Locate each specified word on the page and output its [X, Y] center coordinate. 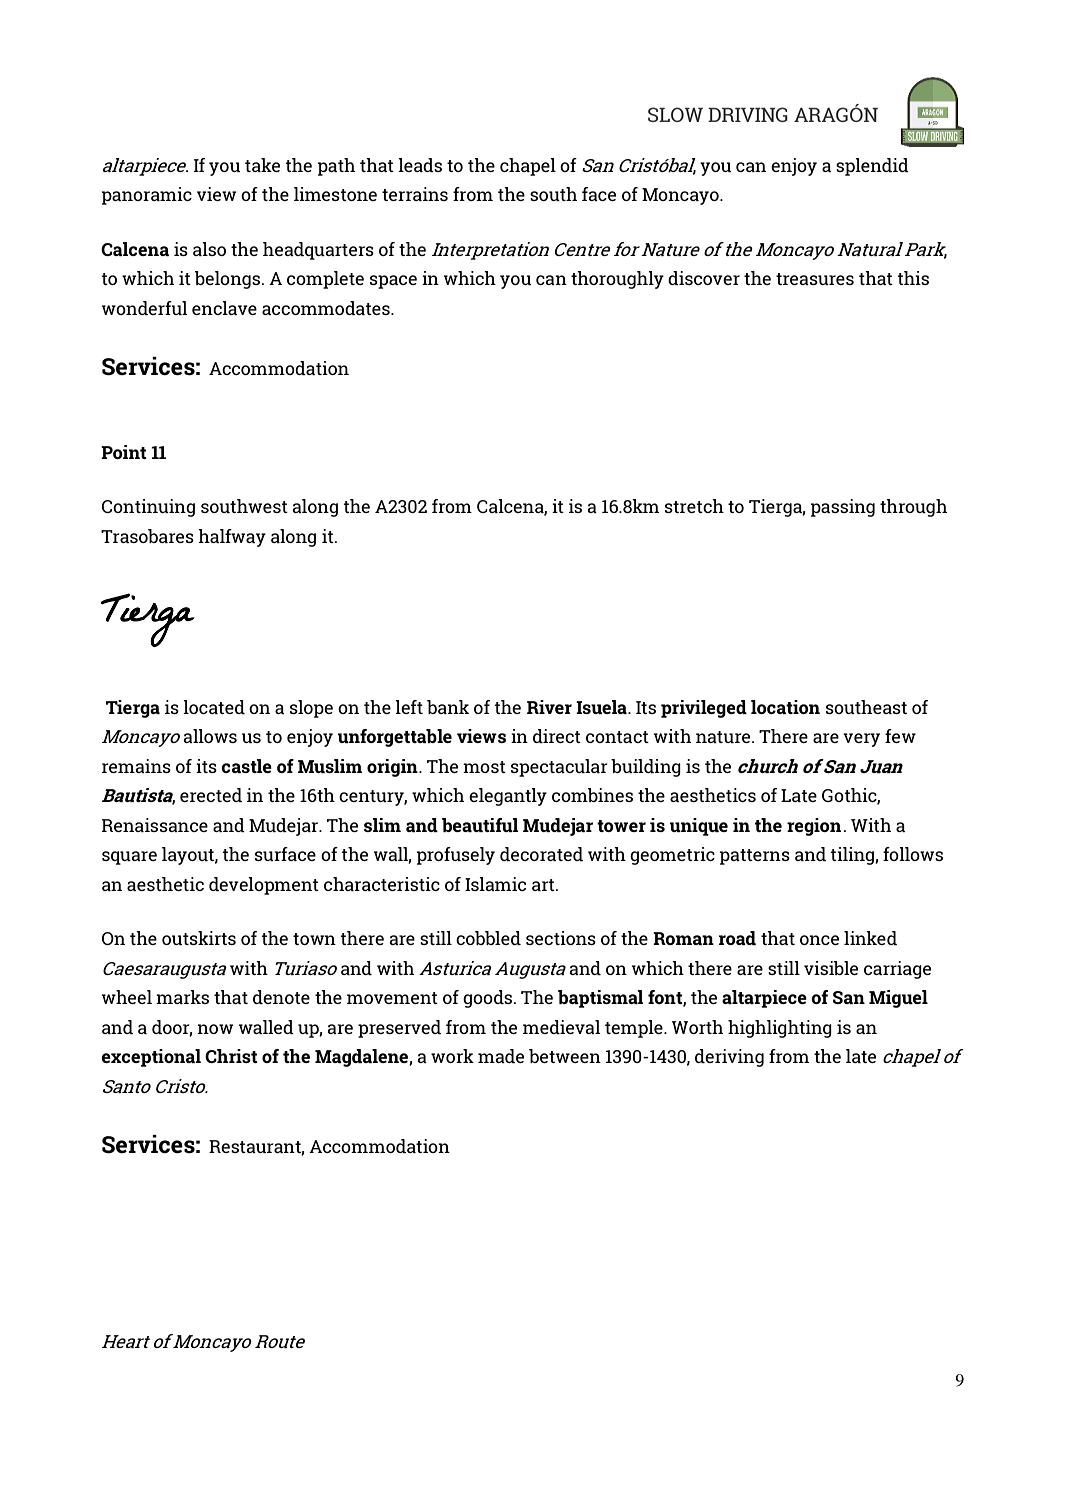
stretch [694, 506]
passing [843, 508]
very [861, 740]
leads [420, 165]
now [215, 1029]
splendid [872, 167]
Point [124, 452]
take [262, 165]
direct [557, 736]
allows [210, 736]
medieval [562, 1027]
